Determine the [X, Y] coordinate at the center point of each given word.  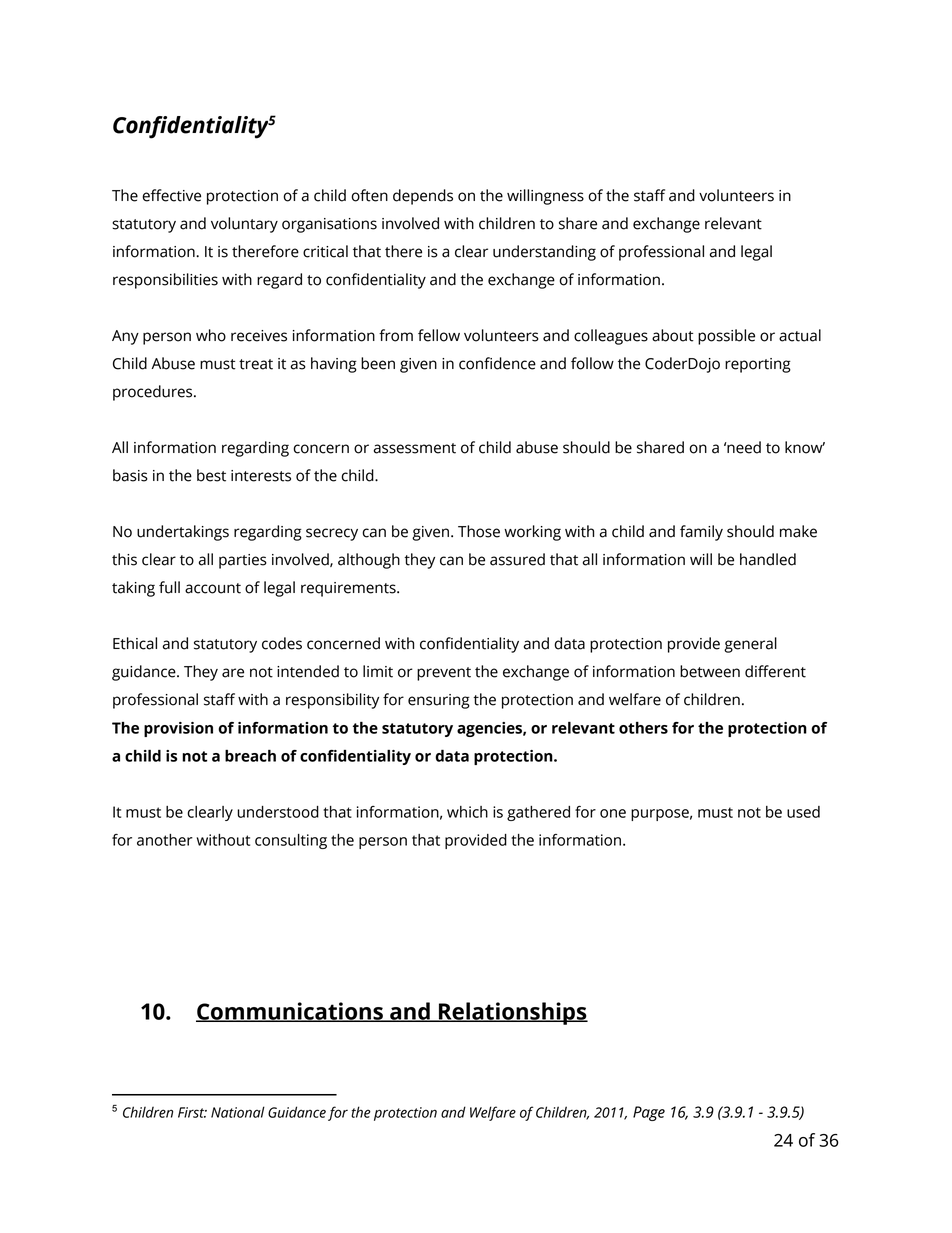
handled [768, 559]
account [213, 588]
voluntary [244, 225]
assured [517, 559]
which [467, 812]
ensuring [439, 701]
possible [726, 337]
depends [423, 197]
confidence [497, 363]
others [643, 728]
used [803, 812]
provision [178, 729]
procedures [154, 393]
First [192, 1112]
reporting [758, 365]
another [165, 840]
